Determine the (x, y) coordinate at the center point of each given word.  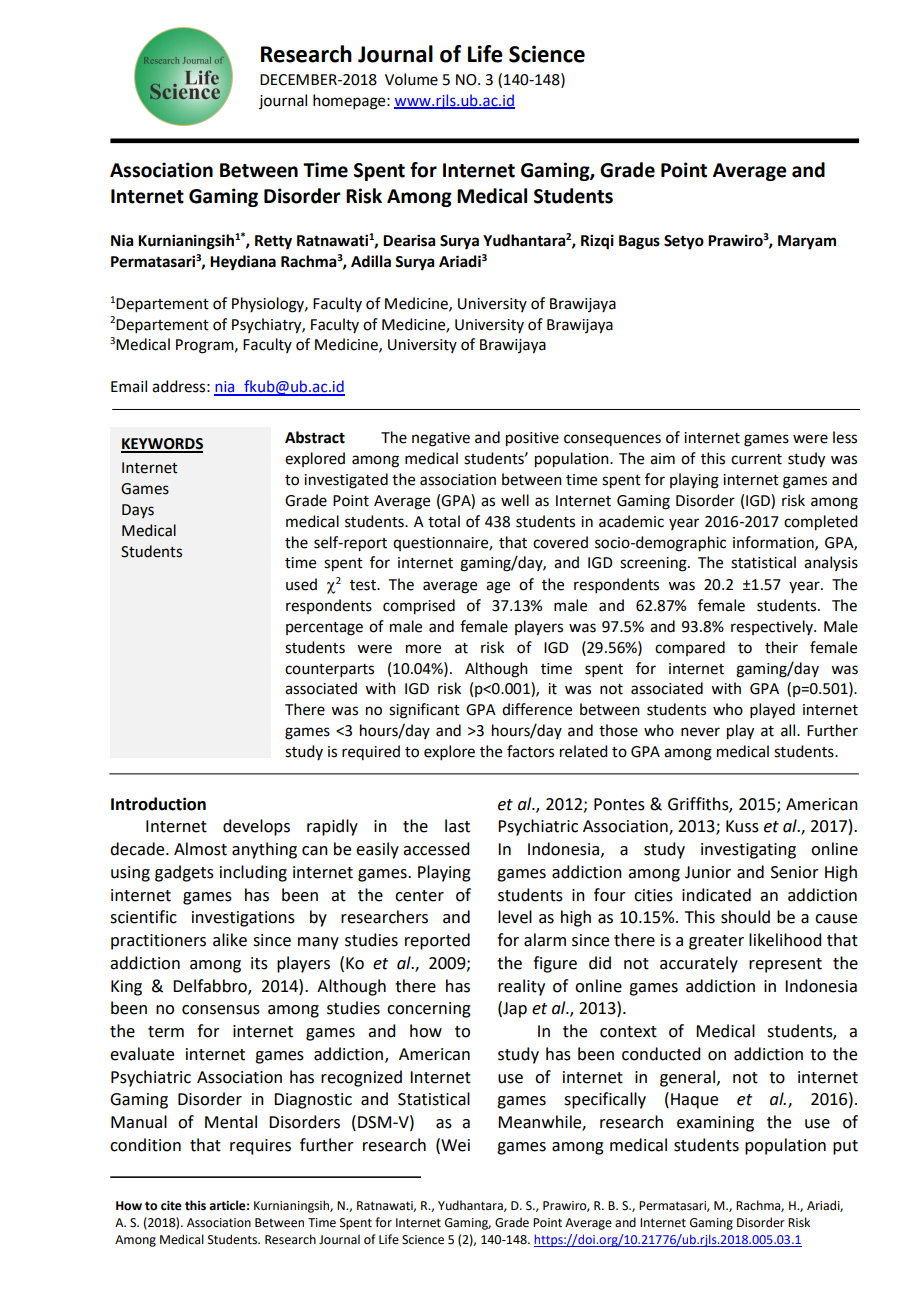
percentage (324, 629)
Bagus (639, 242)
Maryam (807, 242)
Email (129, 386)
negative (441, 439)
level (515, 917)
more (423, 649)
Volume (411, 79)
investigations (243, 919)
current (756, 459)
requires (260, 1147)
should (745, 917)
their (781, 647)
